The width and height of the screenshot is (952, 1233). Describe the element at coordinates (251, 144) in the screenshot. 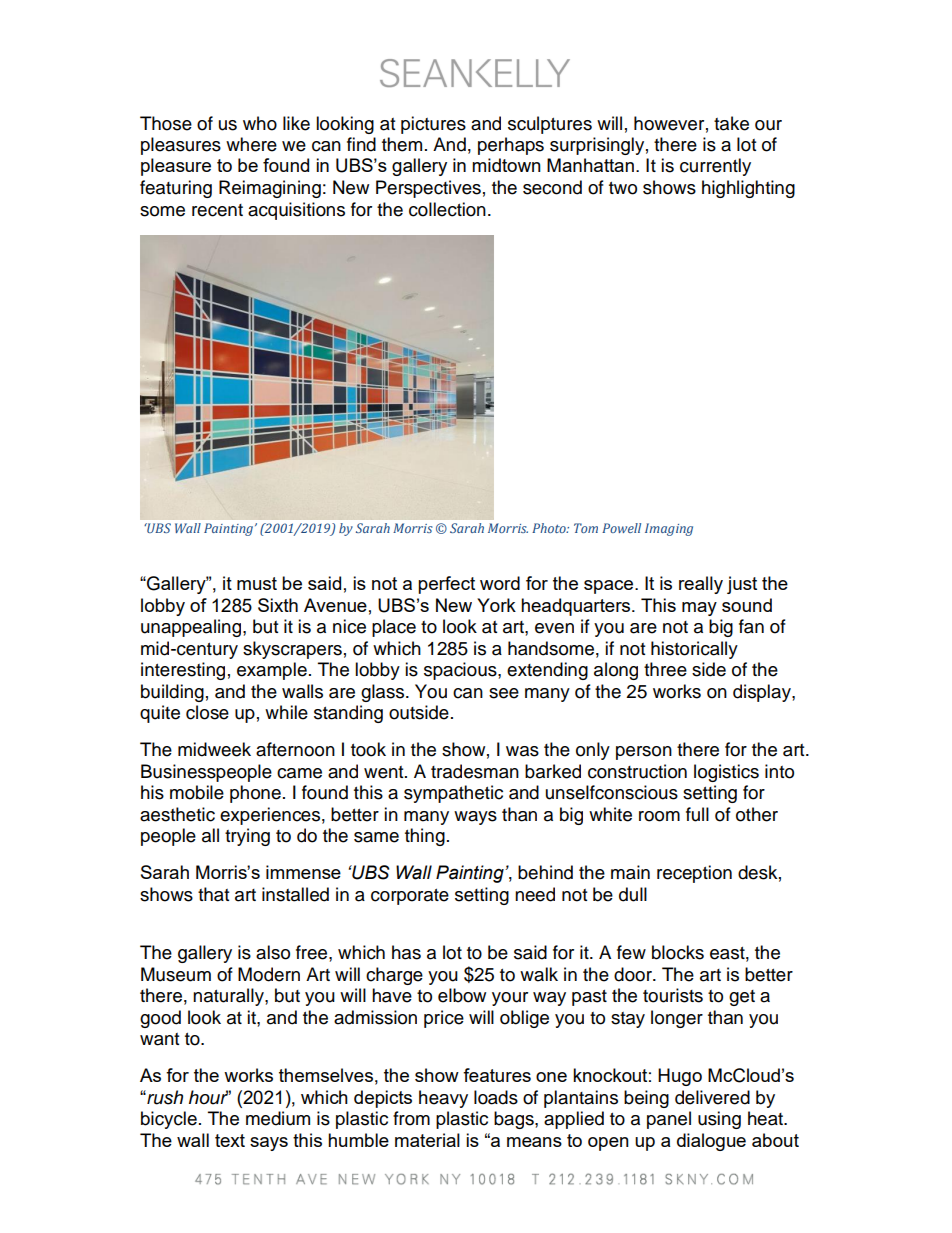

I see `where` at that location.
